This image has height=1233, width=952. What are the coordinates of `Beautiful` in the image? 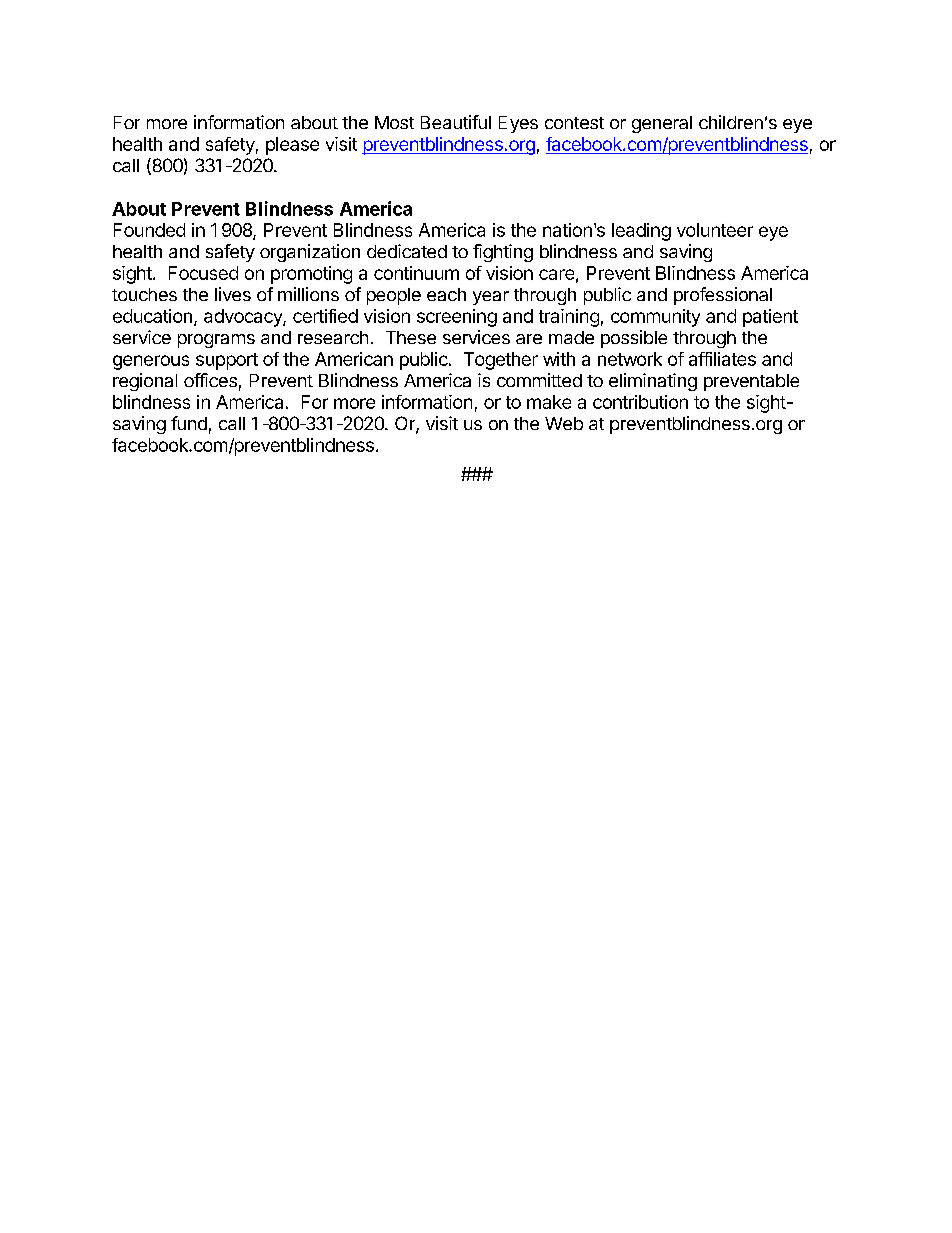 It's located at (456, 122).
